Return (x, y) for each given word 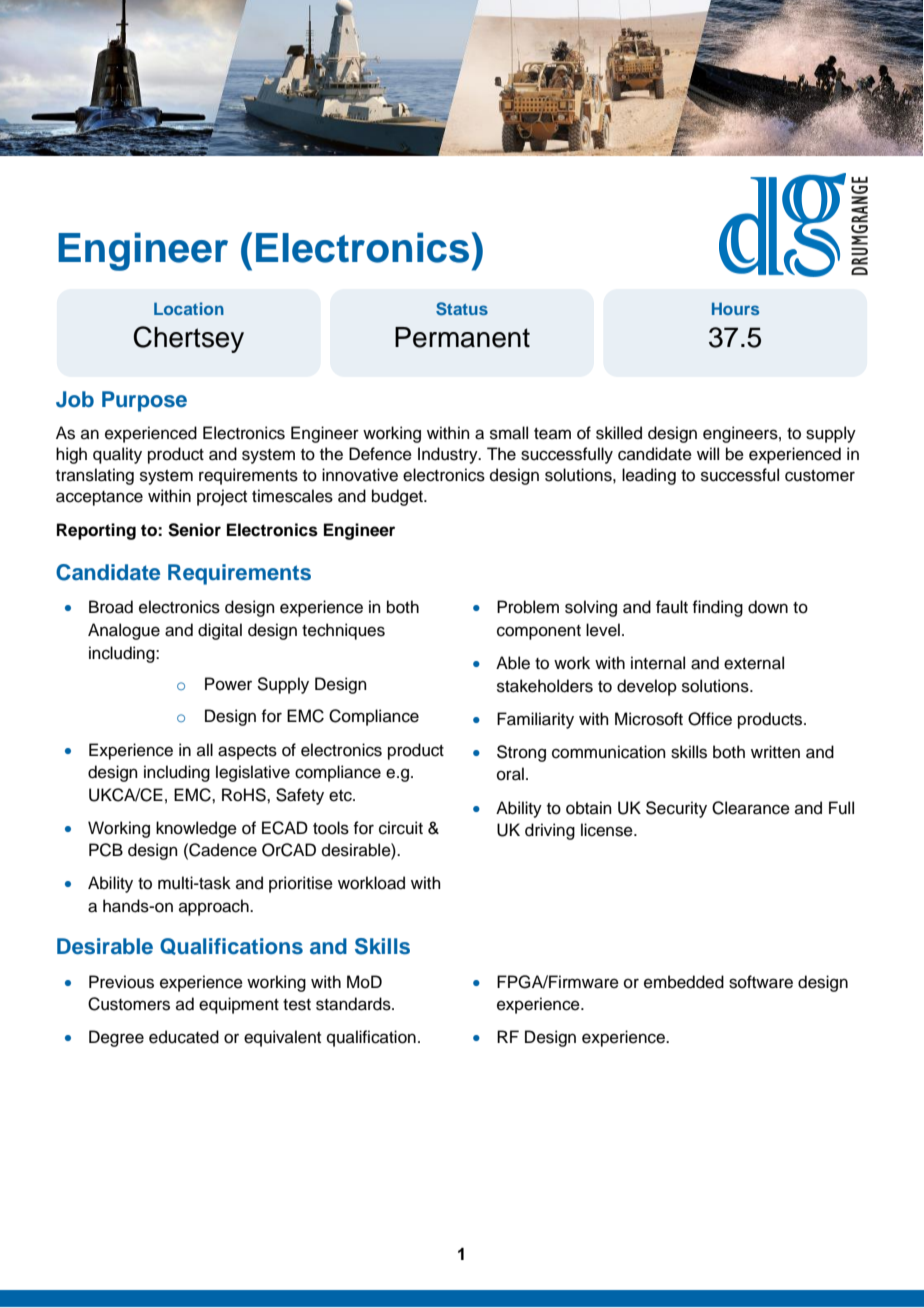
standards (354, 1004)
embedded (684, 982)
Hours (735, 308)
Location (189, 308)
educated (184, 1037)
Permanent (462, 337)
